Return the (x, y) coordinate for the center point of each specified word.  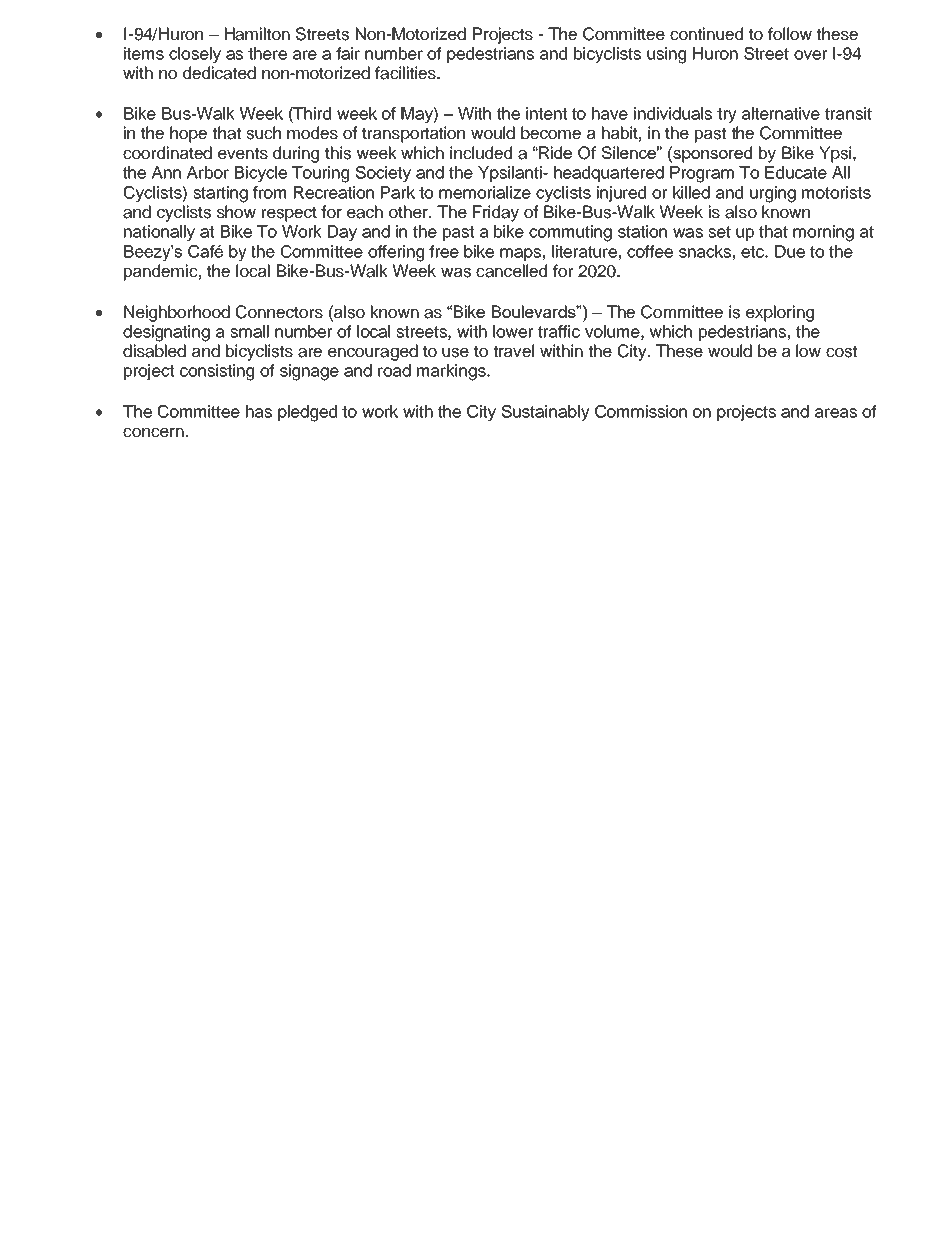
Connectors (279, 312)
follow (790, 33)
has (259, 411)
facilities (406, 73)
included (481, 153)
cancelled (511, 271)
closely (195, 55)
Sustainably (546, 413)
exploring (780, 313)
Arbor (208, 172)
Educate (796, 172)
